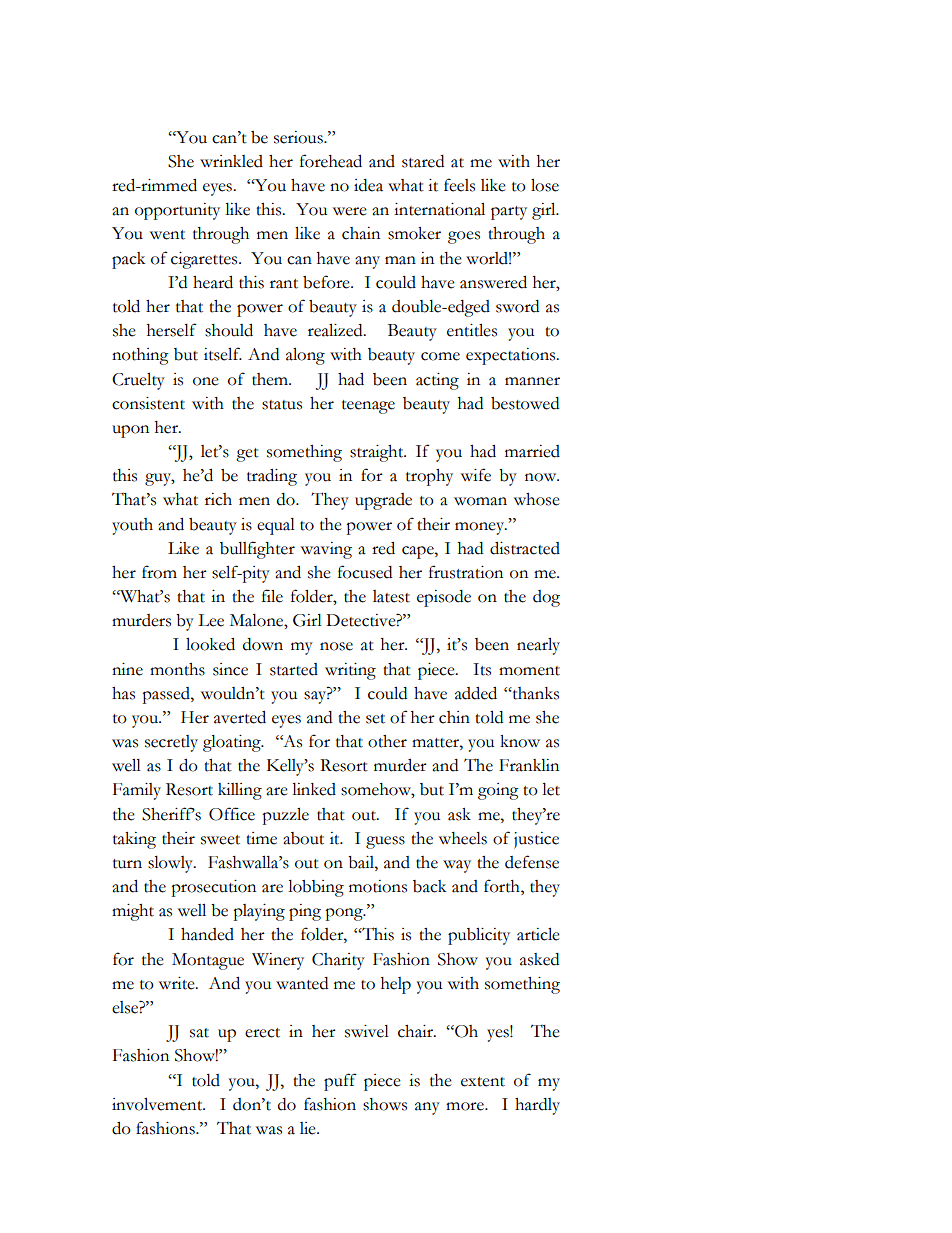 The image size is (952, 1233). What do you see at coordinates (177, 669) in the page?
I see `months` at bounding box center [177, 669].
